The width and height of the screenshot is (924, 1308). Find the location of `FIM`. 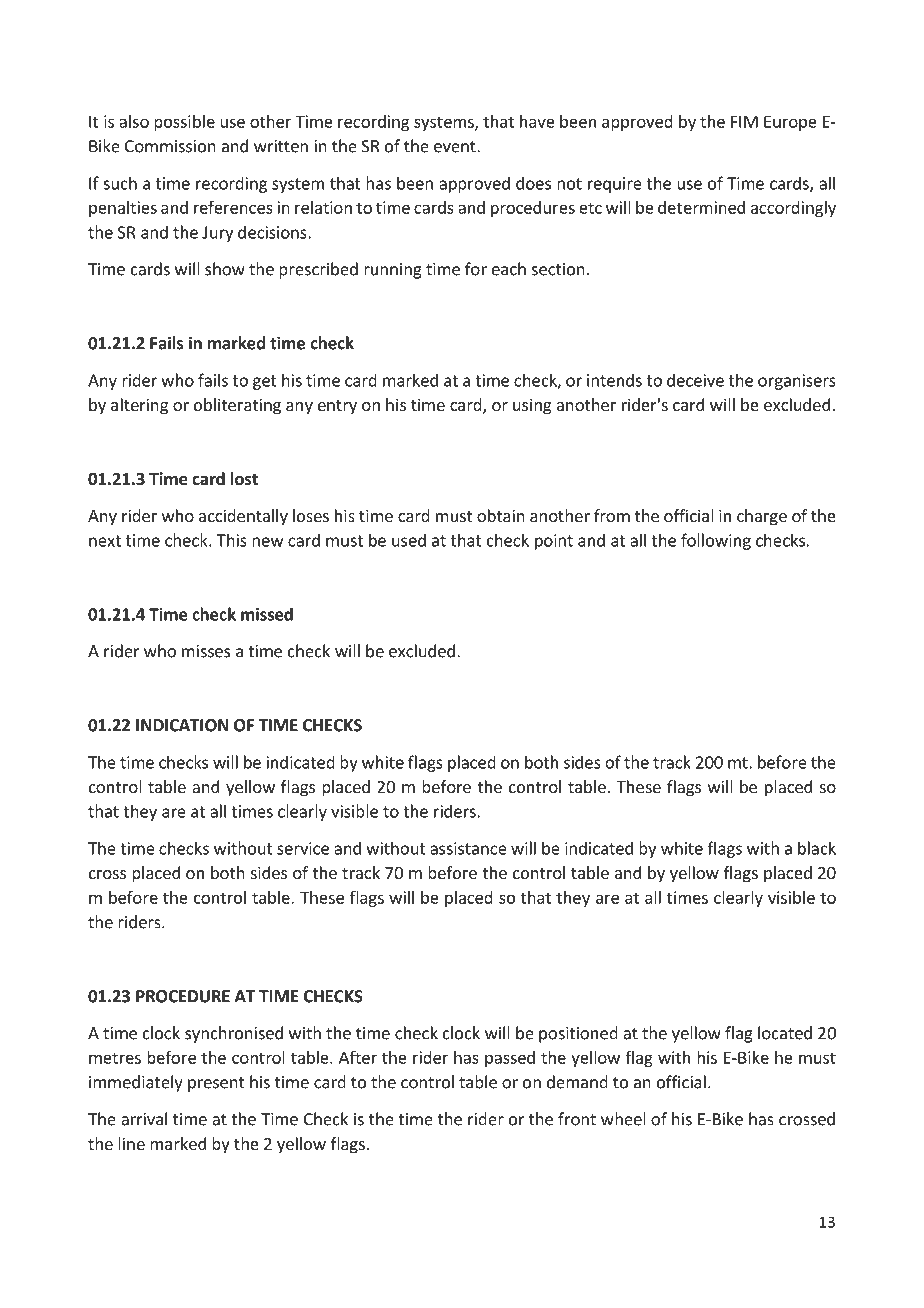

FIM is located at coordinates (744, 121).
